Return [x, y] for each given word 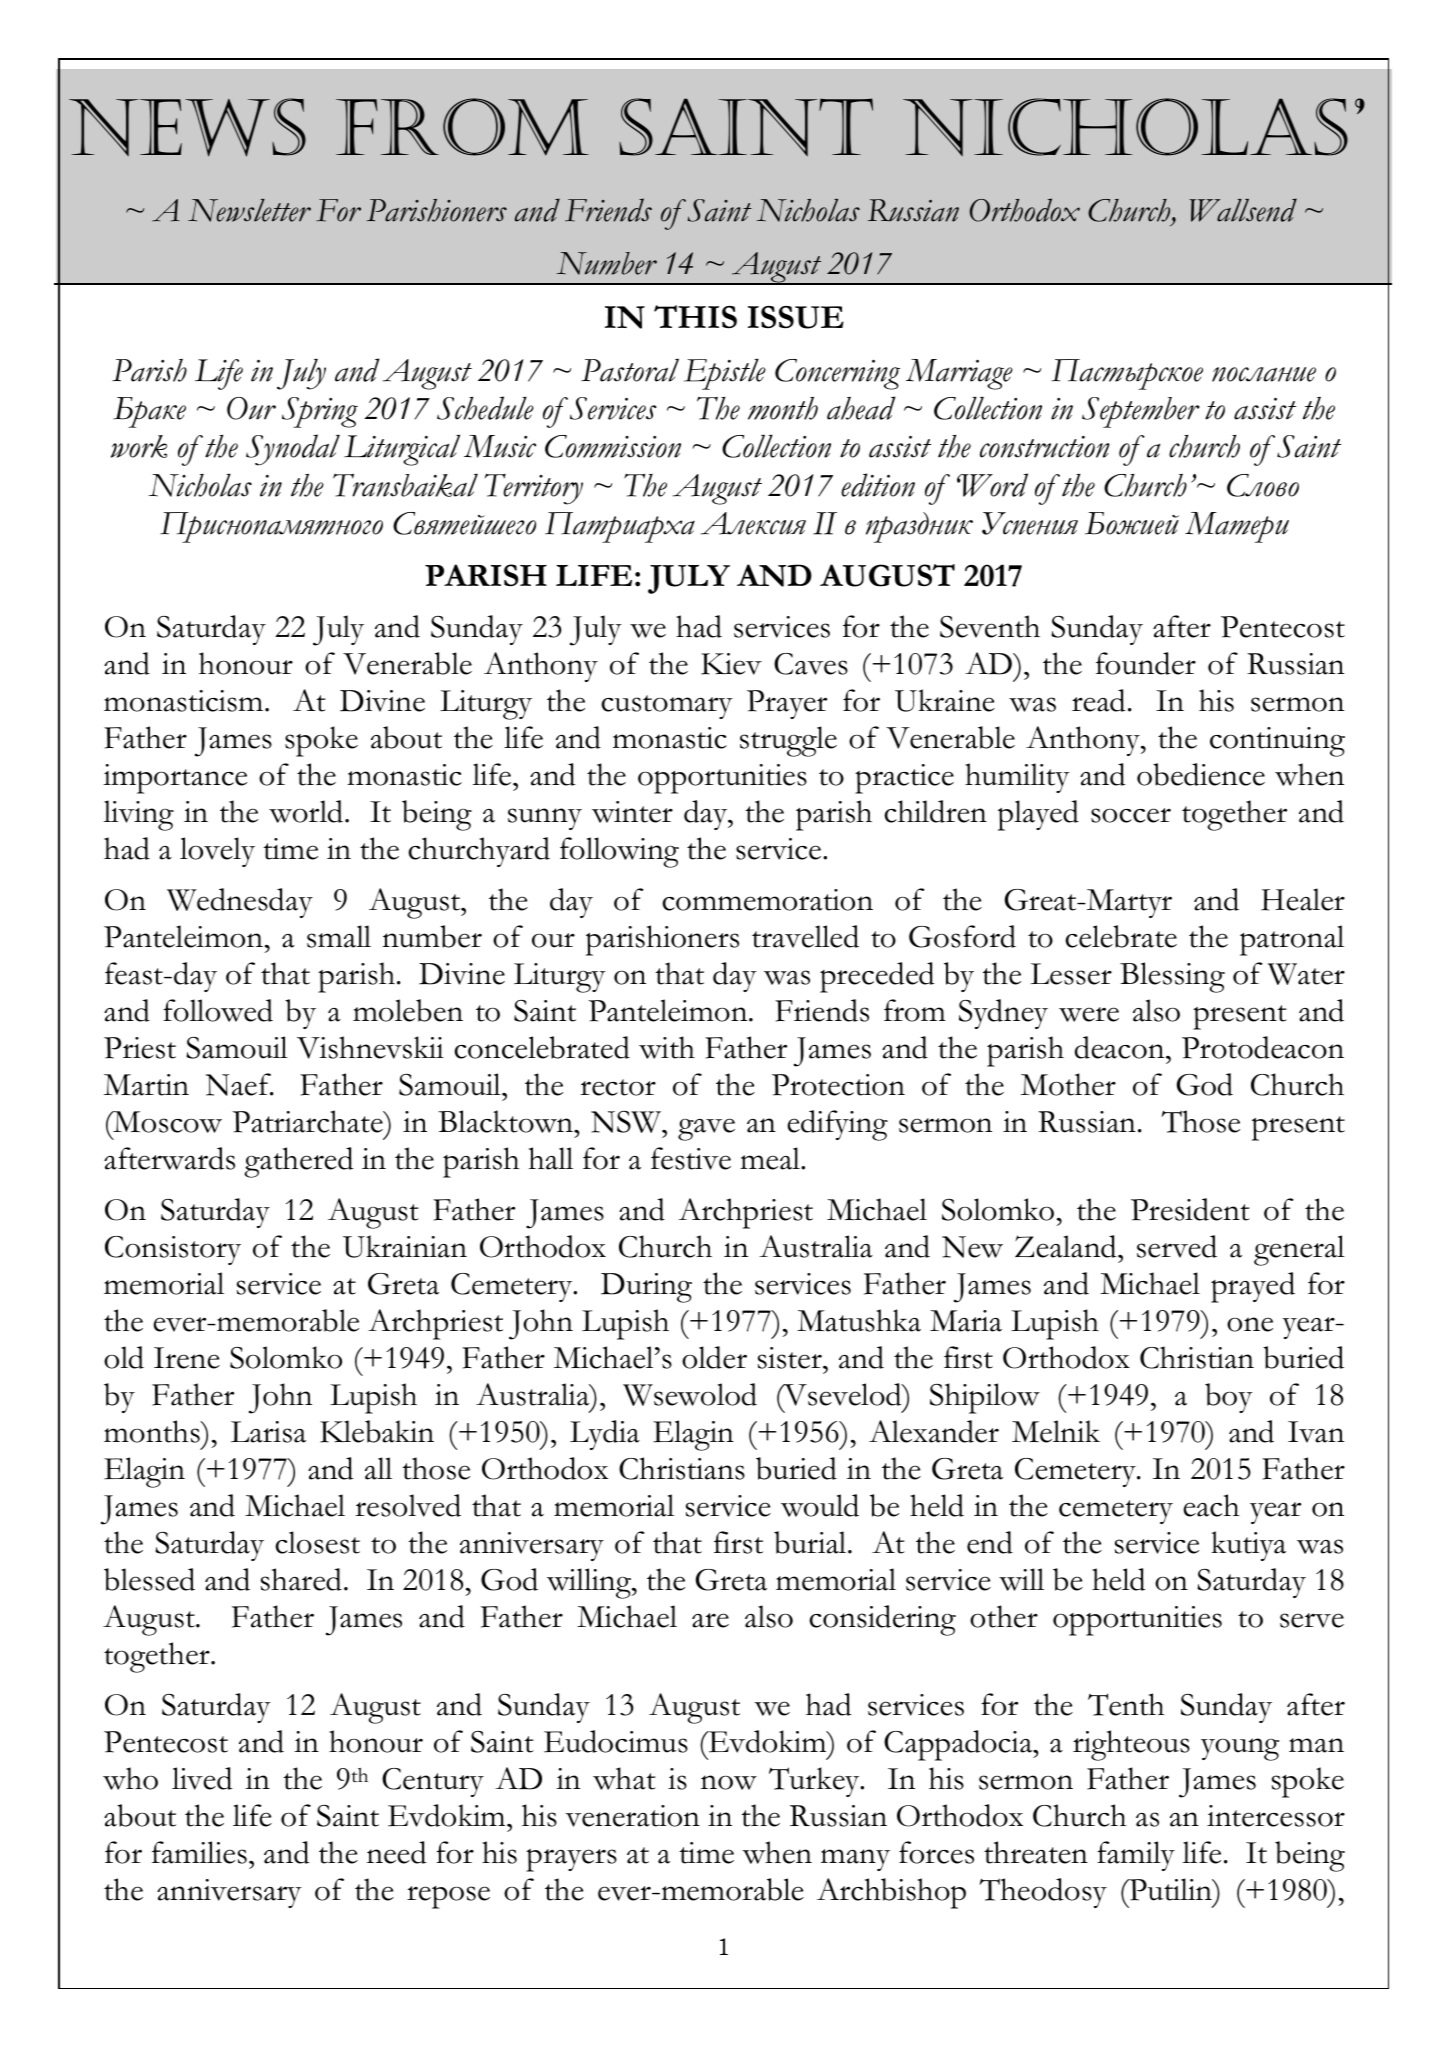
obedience [1201, 774]
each [1211, 1505]
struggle [788, 741]
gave [706, 1129]
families [199, 1852]
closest [317, 1542]
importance [175, 779]
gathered [298, 1162]
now [729, 1782]
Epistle [725, 374]
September [1141, 412]
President [1190, 1209]
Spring [320, 412]
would [820, 1505]
